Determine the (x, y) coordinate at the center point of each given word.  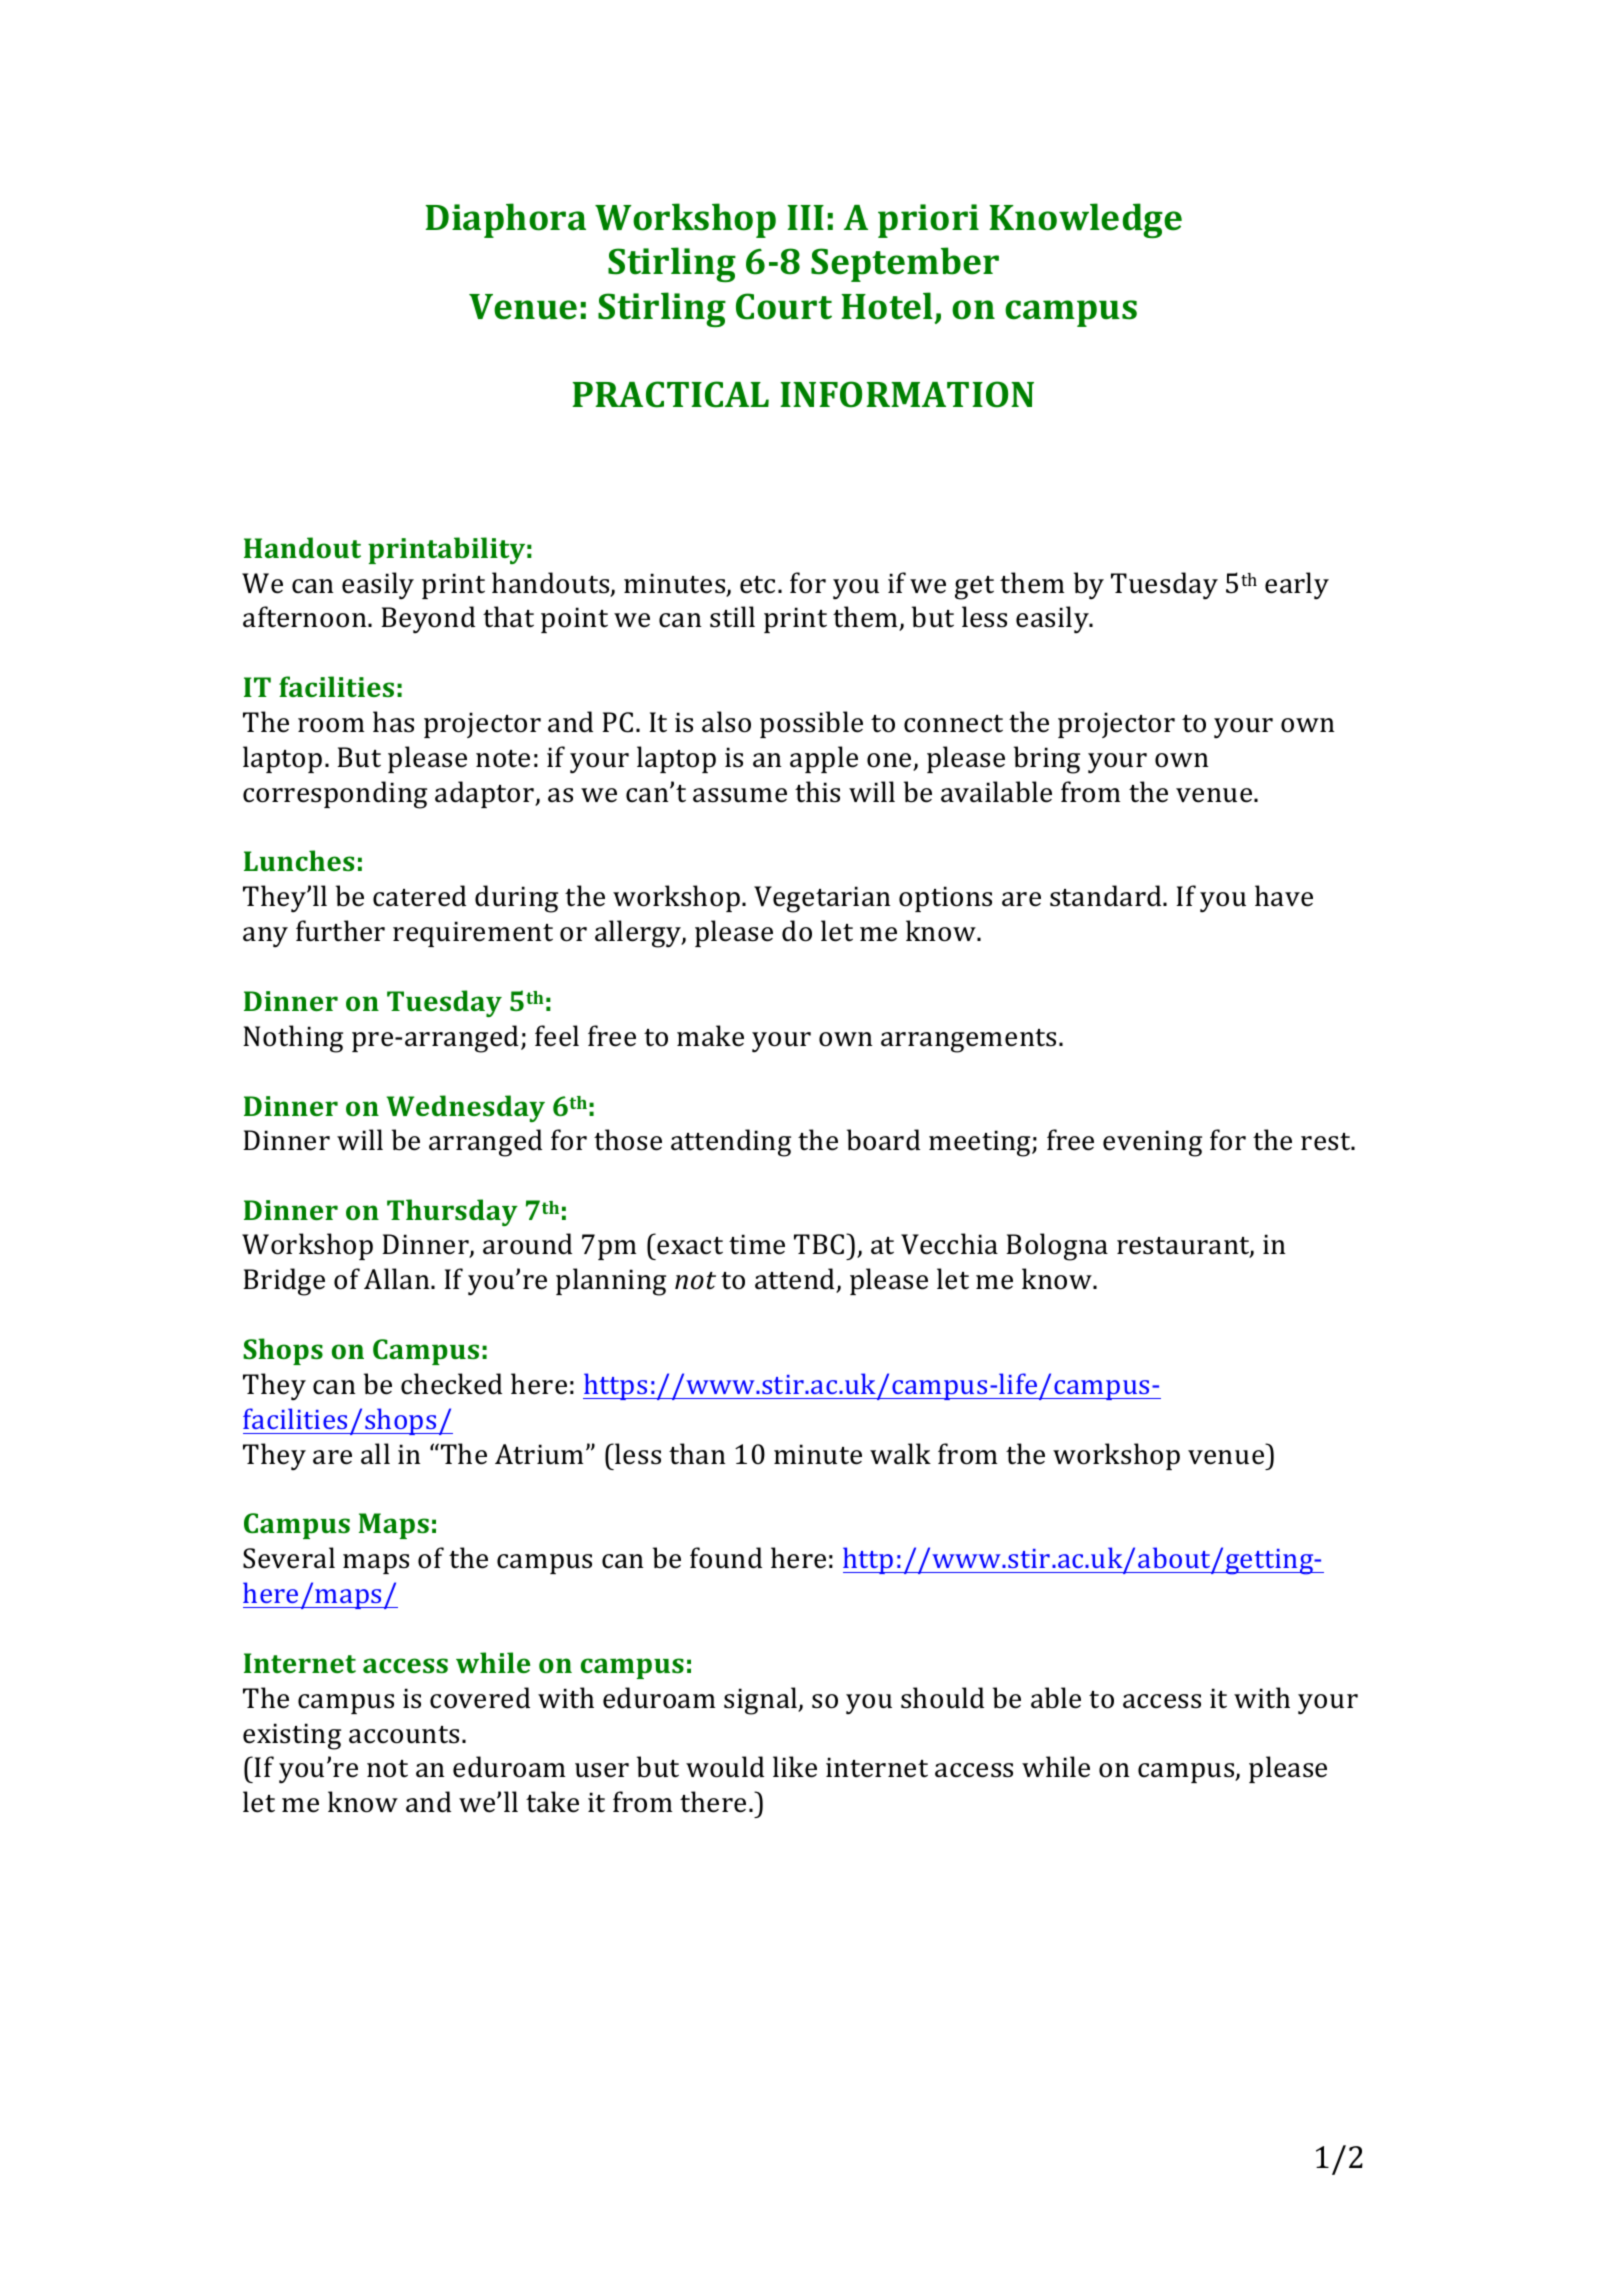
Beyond (428, 620)
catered (419, 896)
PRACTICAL (670, 394)
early (1297, 586)
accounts (404, 1735)
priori (928, 221)
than (697, 1454)
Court (784, 306)
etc (759, 585)
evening (1152, 1143)
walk (900, 1454)
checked (451, 1384)
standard (1107, 896)
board (883, 1140)
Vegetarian (822, 899)
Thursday (452, 1212)
